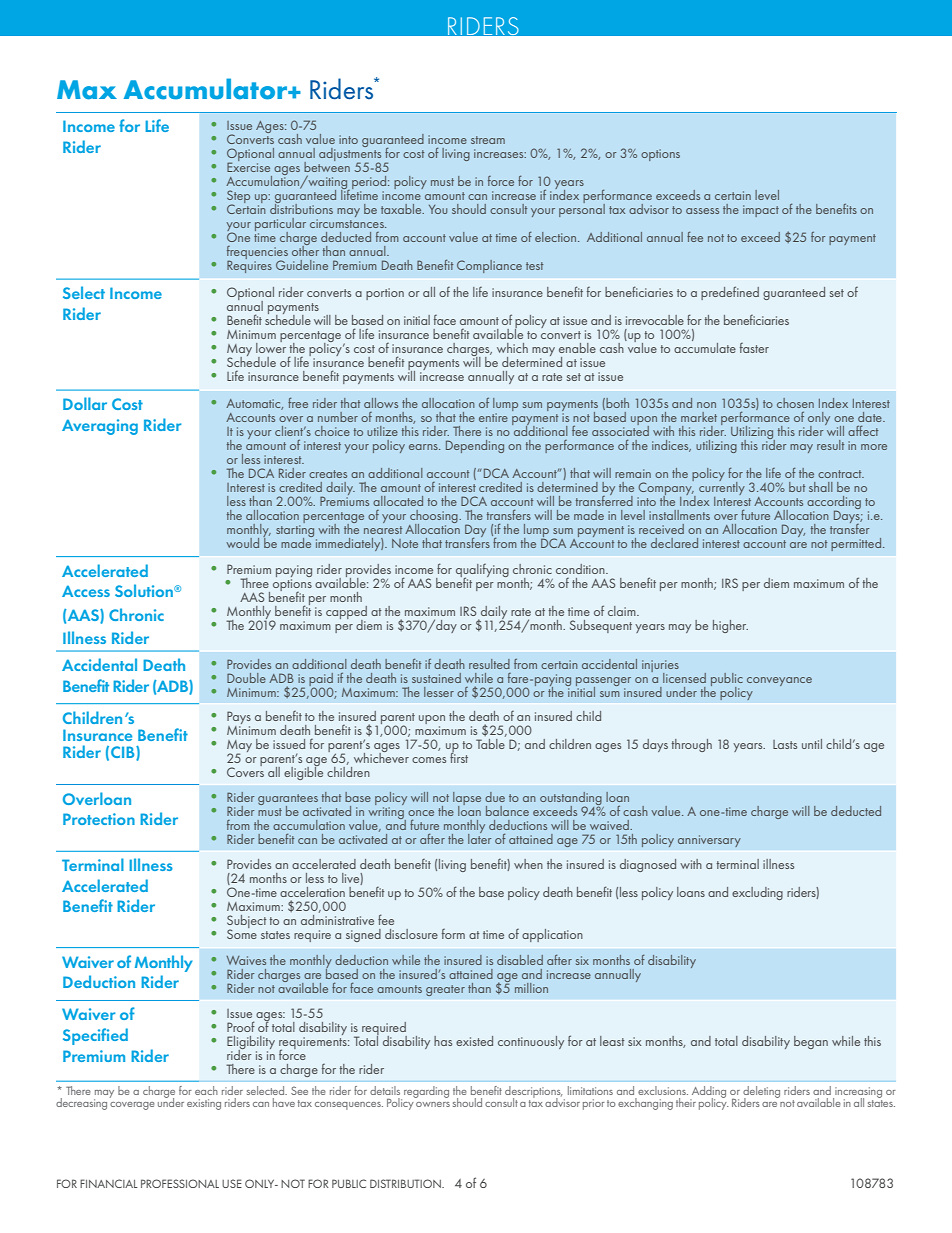  I want to click on PROFESSIONAL, so click(180, 1183).
